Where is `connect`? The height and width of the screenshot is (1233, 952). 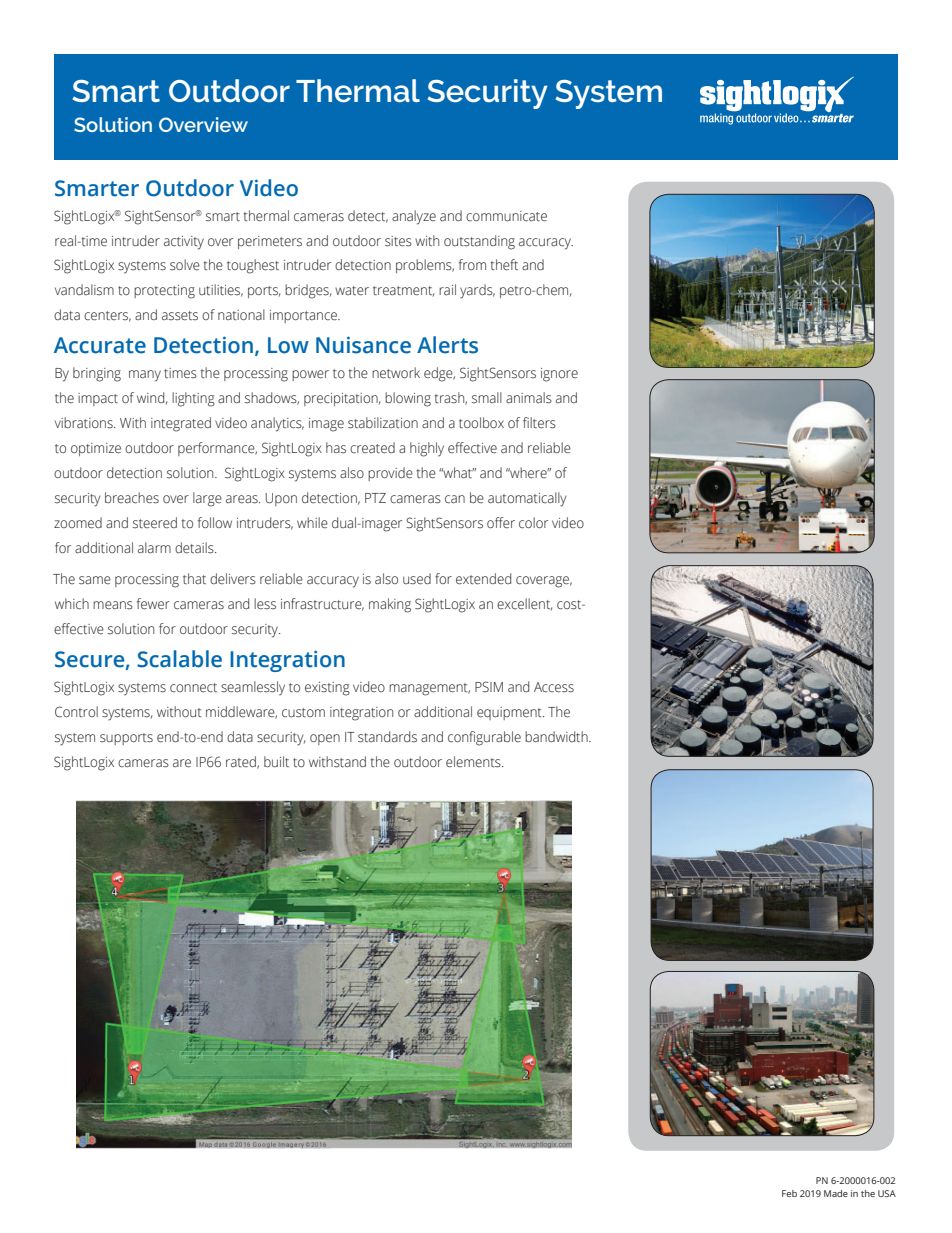 connect is located at coordinates (193, 688).
